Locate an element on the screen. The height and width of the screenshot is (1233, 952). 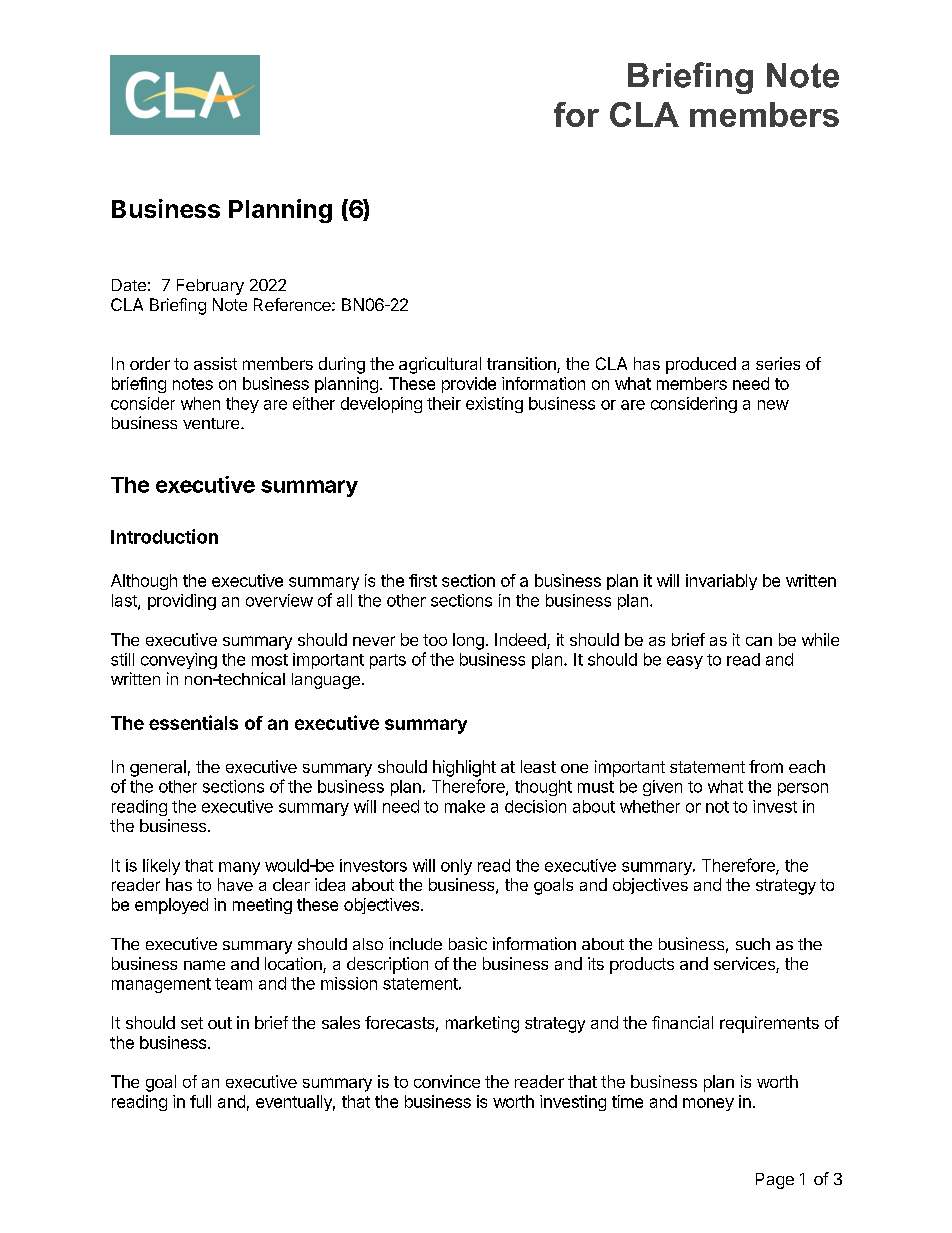
providing is located at coordinates (182, 602).
